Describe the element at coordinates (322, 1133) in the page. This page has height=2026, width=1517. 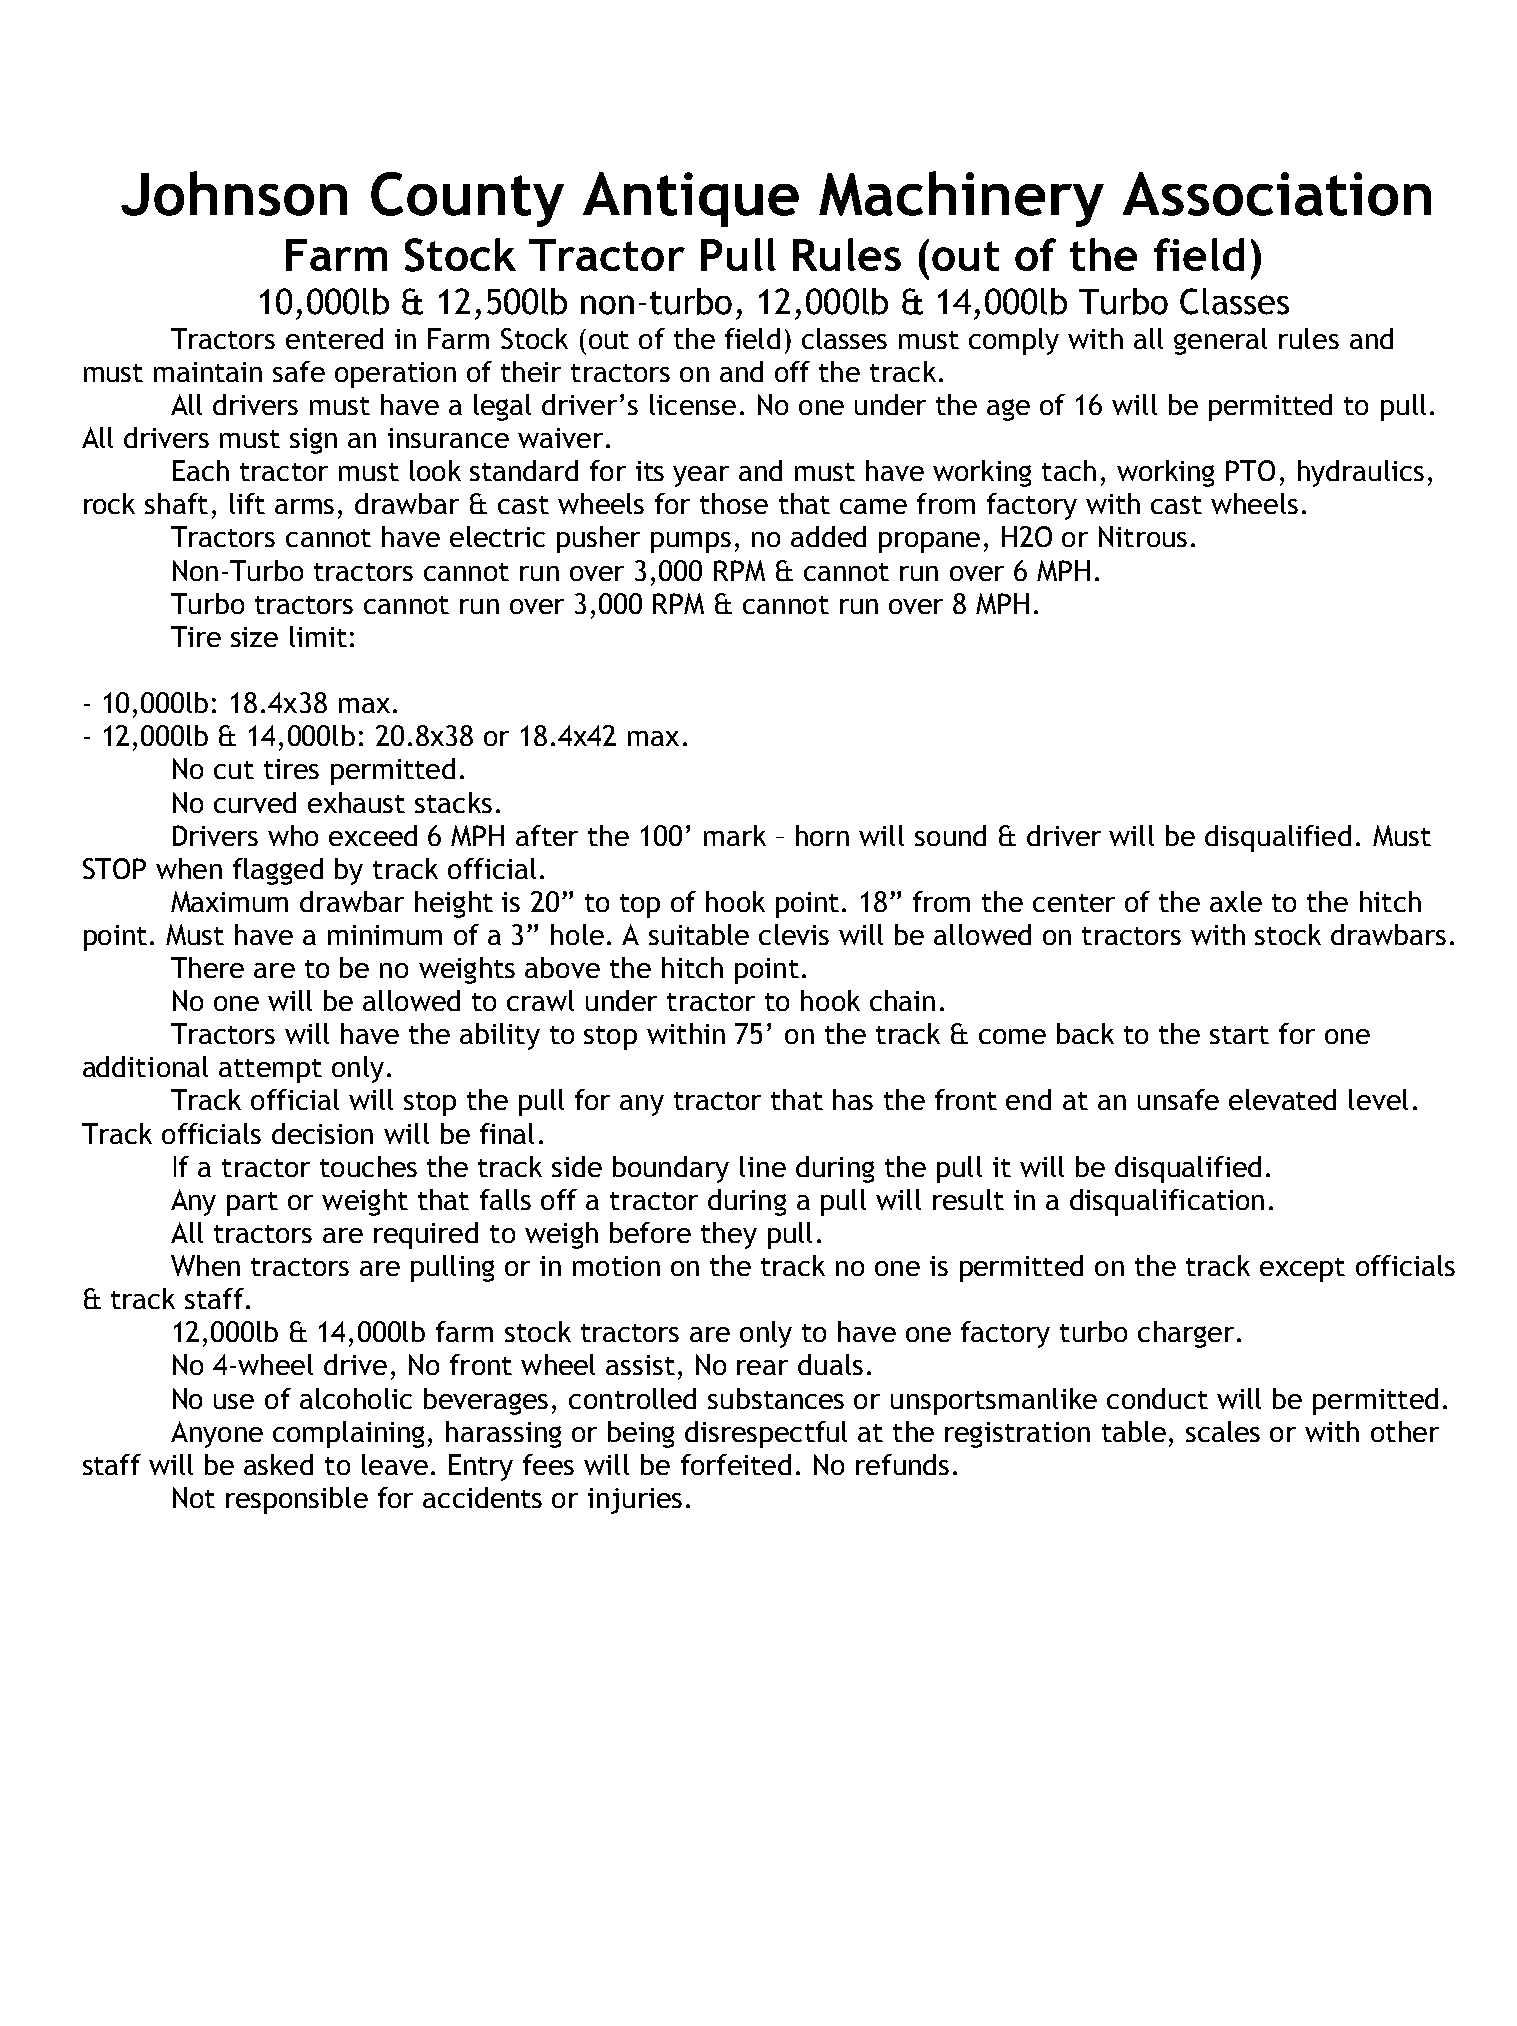
I see `decision` at that location.
